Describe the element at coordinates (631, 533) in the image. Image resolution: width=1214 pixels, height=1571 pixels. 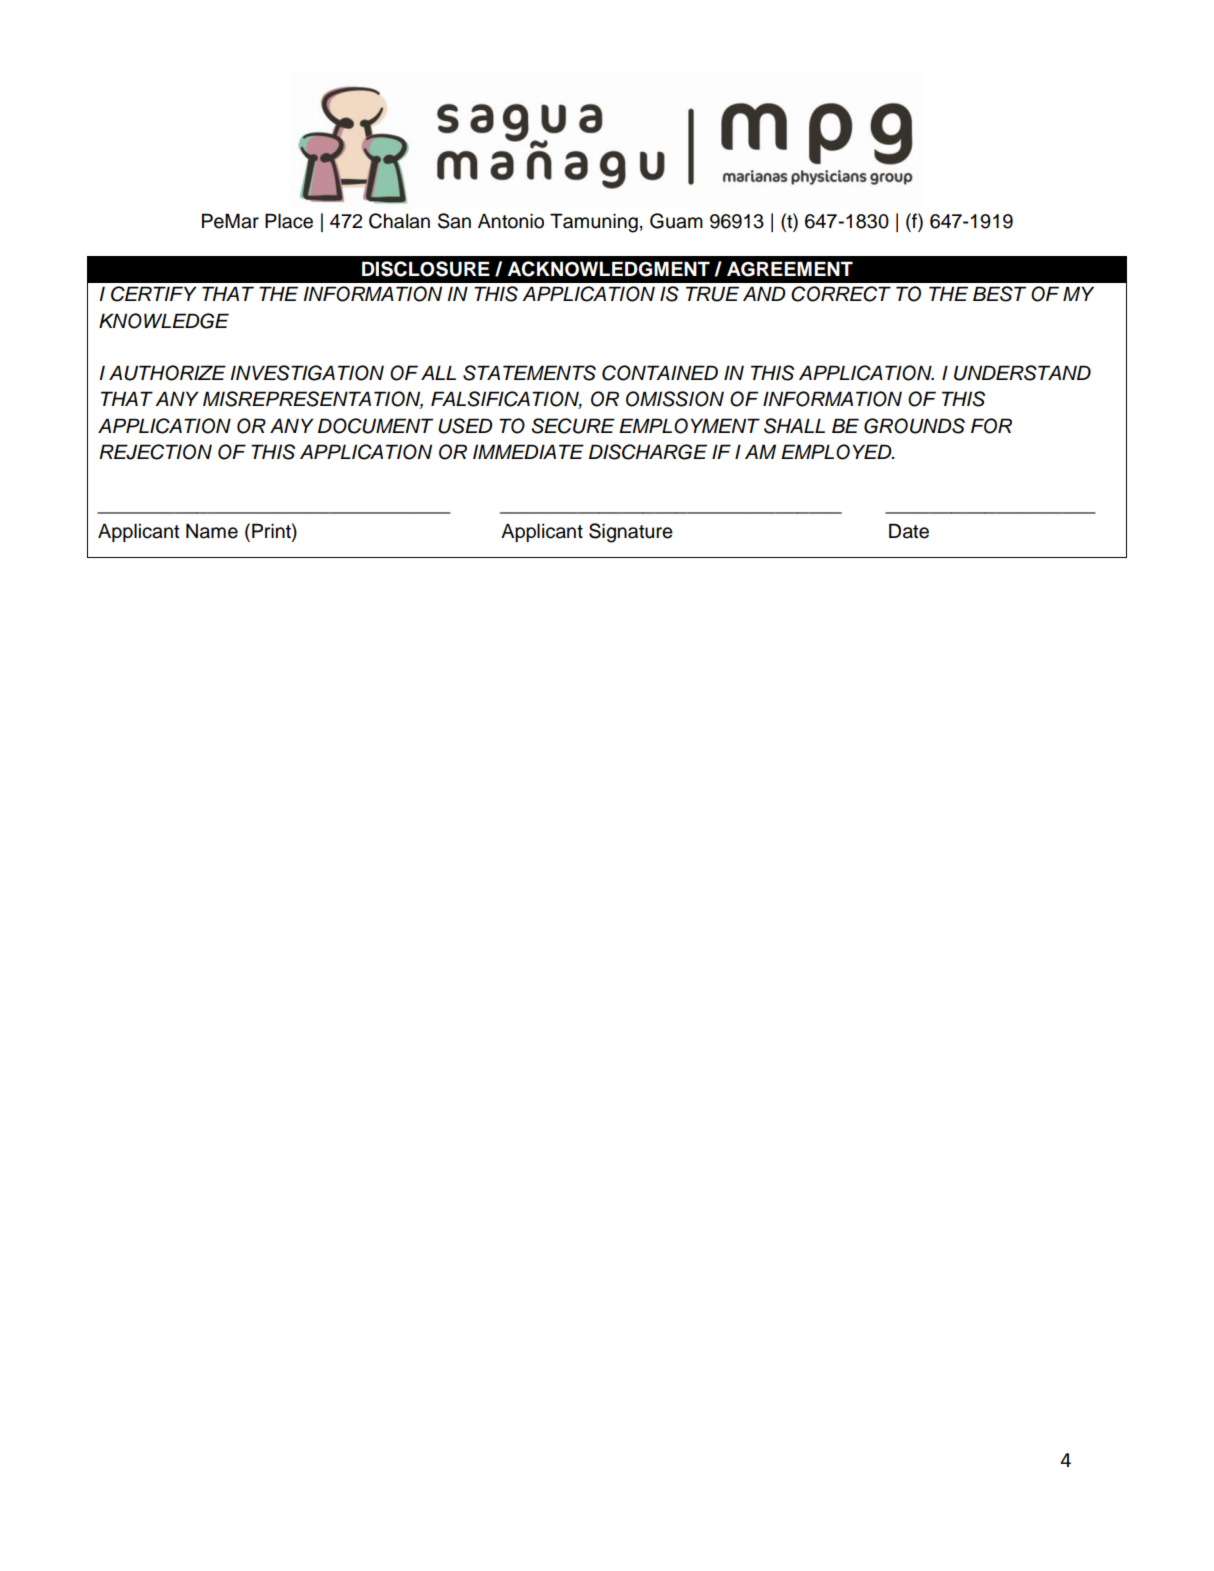
I see `Signature` at that location.
